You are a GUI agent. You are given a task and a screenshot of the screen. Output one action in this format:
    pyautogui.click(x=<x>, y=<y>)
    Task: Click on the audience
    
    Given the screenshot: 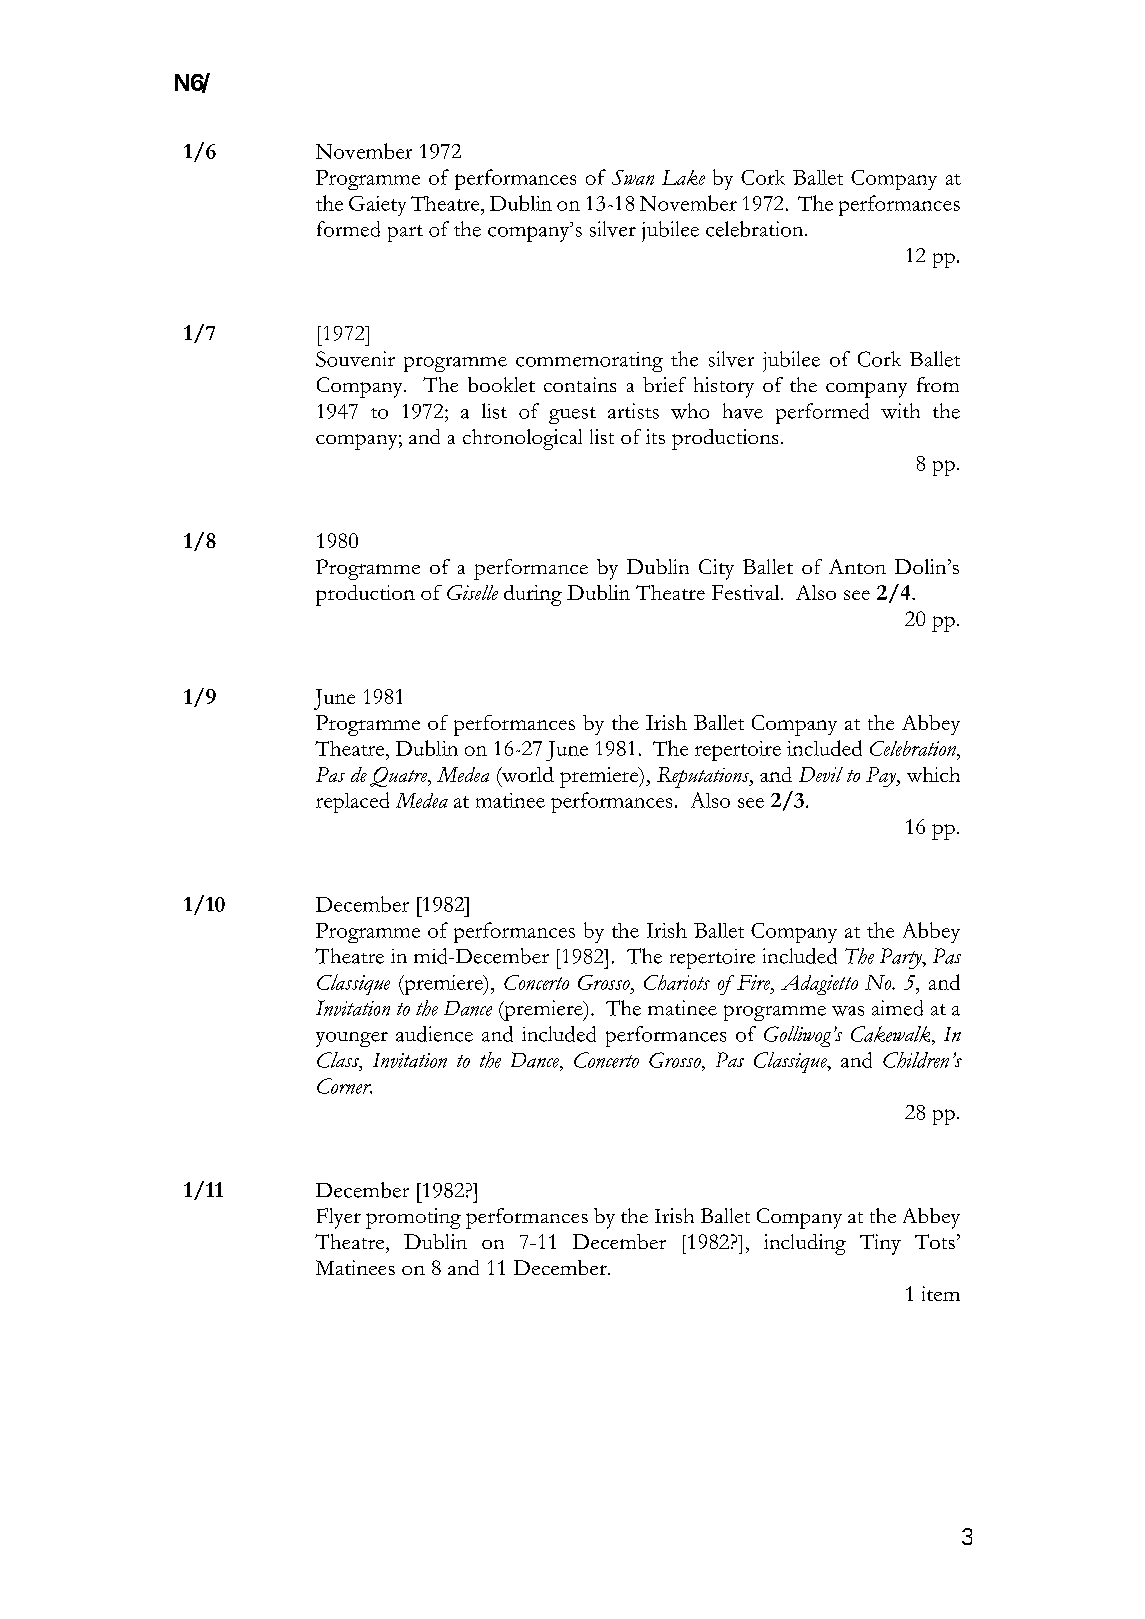 What is the action you would take?
    pyautogui.click(x=434, y=1034)
